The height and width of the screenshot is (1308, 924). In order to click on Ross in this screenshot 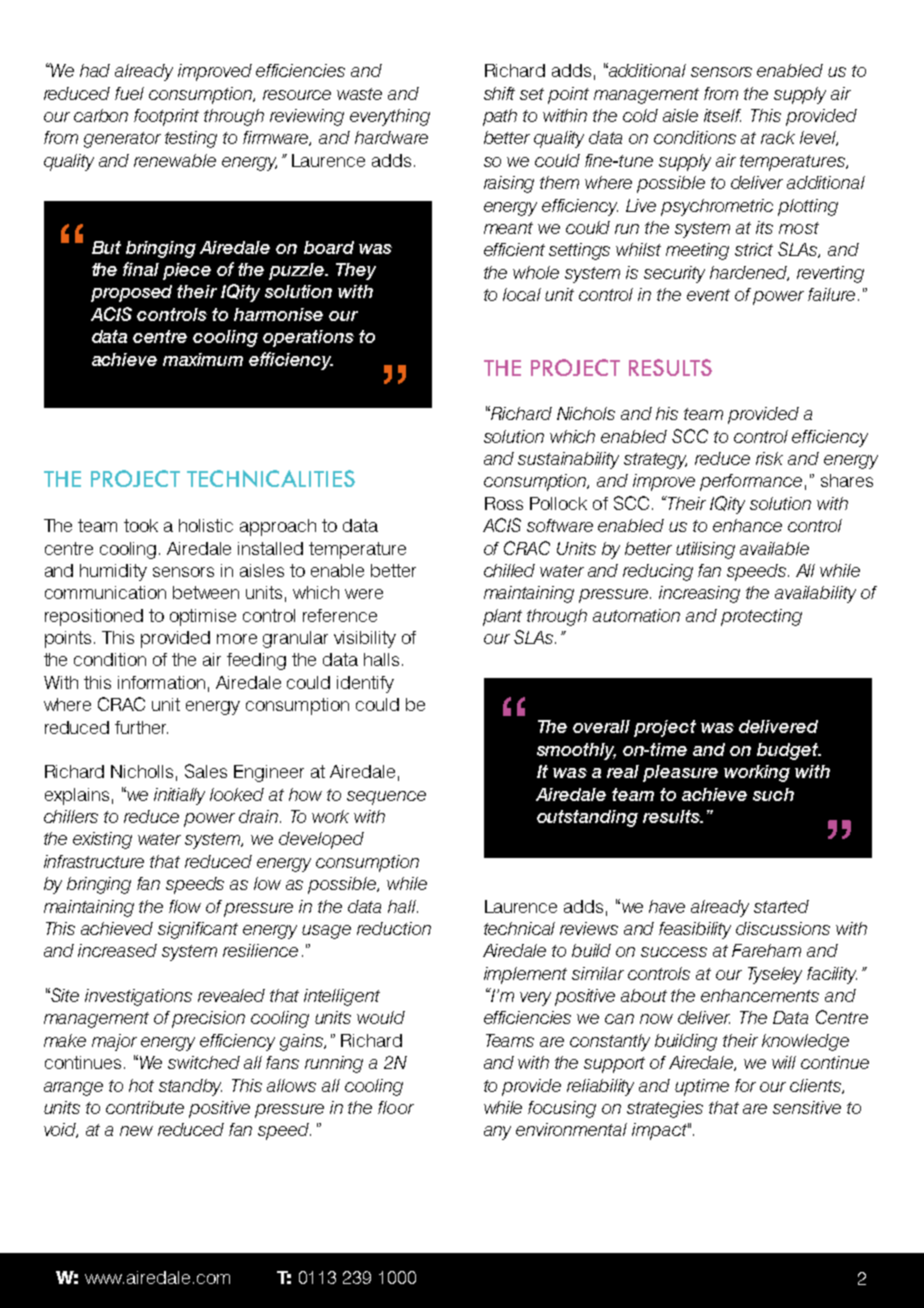, I will do `click(504, 503)`.
